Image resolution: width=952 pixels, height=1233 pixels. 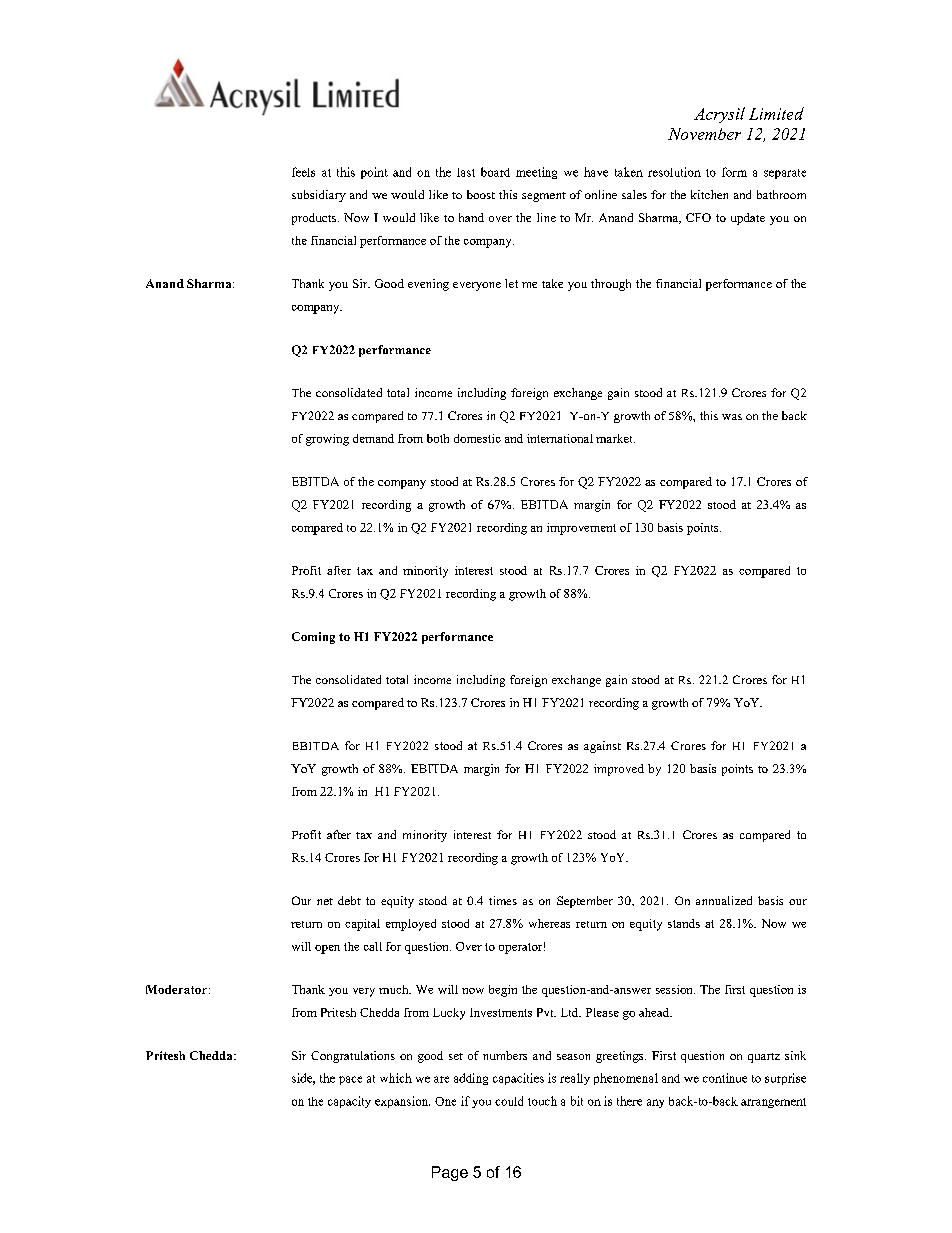 I want to click on annualized, so click(x=724, y=900).
